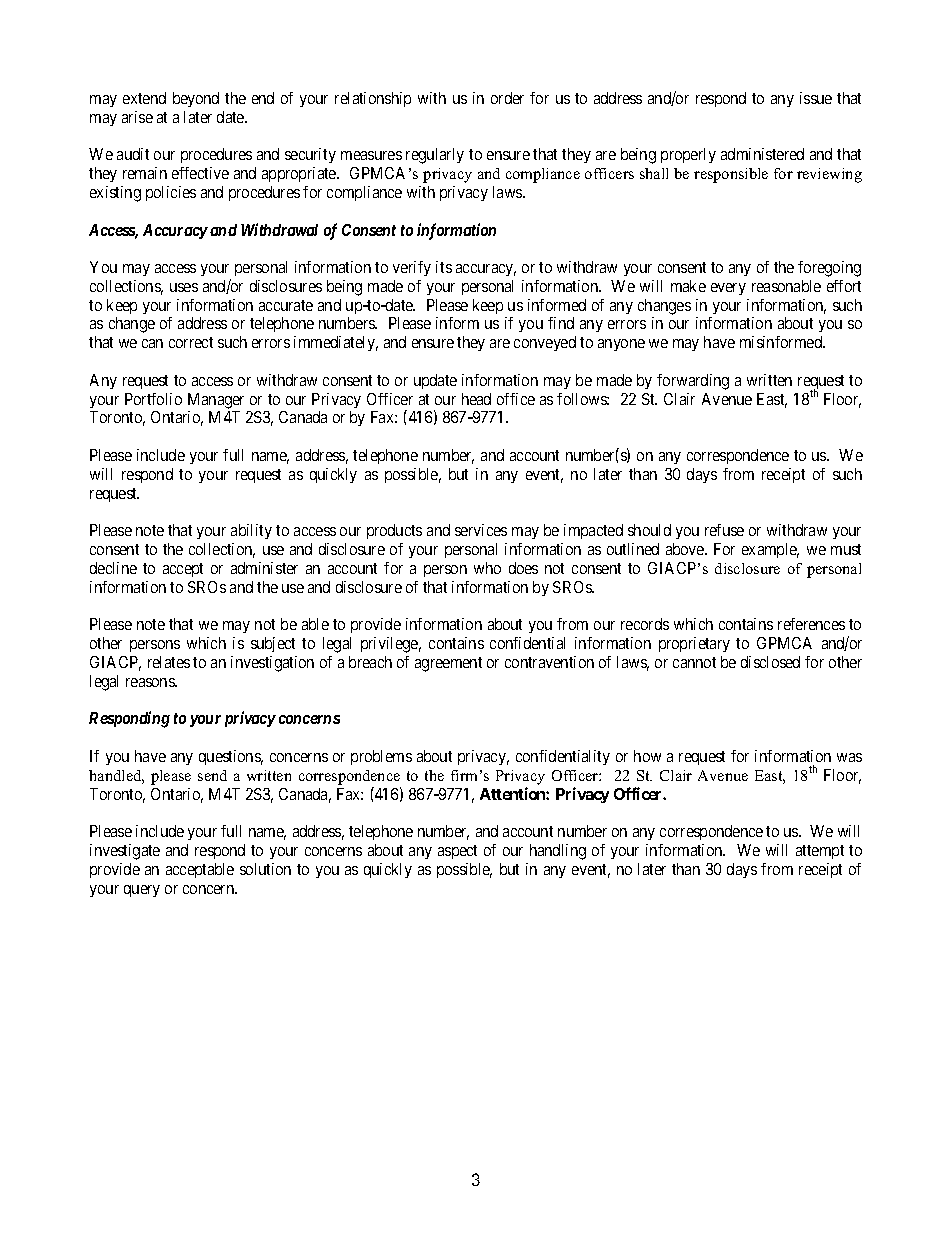 The image size is (952, 1233). What do you see at coordinates (196, 99) in the document?
I see `beyond` at bounding box center [196, 99].
